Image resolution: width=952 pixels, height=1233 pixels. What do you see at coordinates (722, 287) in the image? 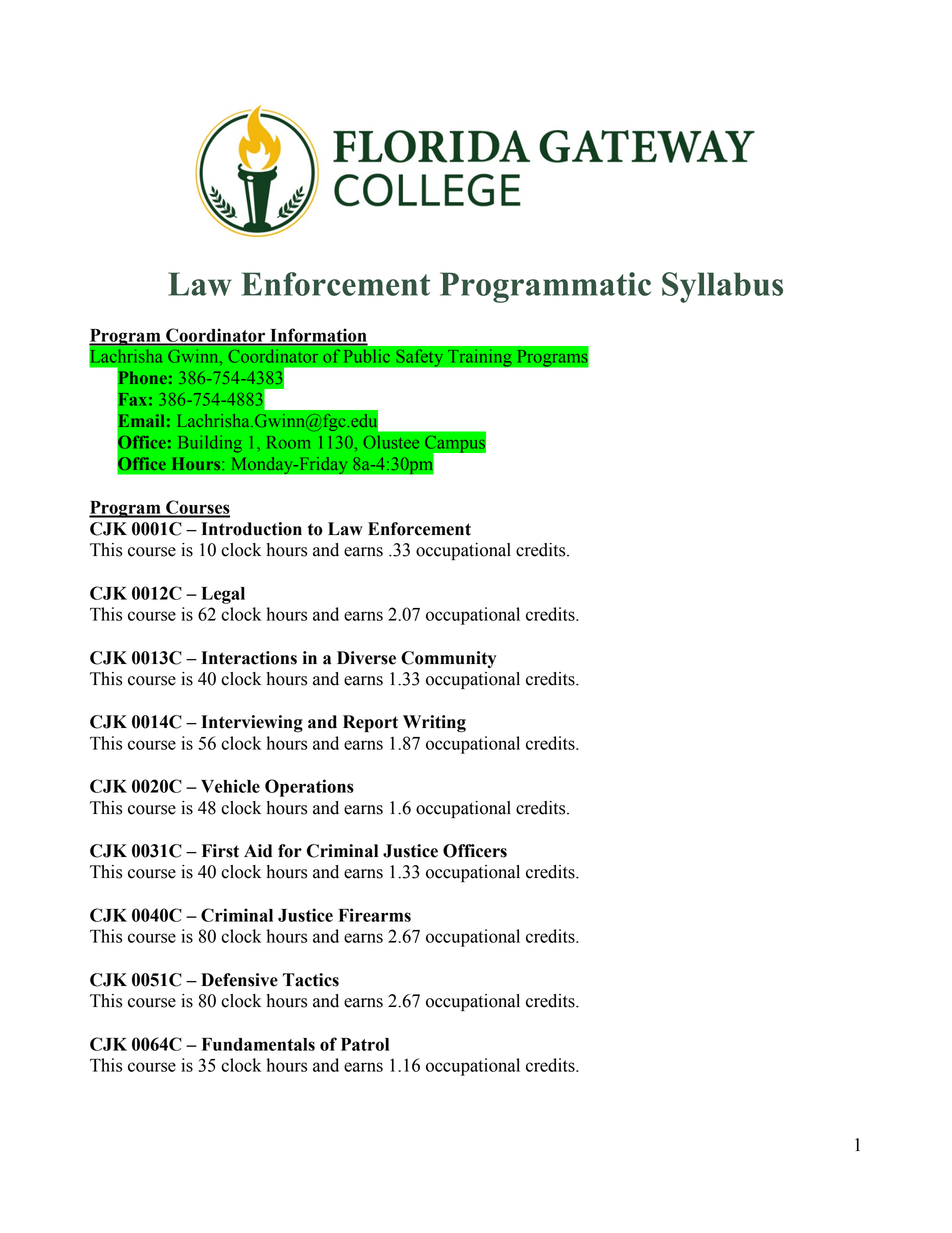
I see `Syllabus` at bounding box center [722, 287].
